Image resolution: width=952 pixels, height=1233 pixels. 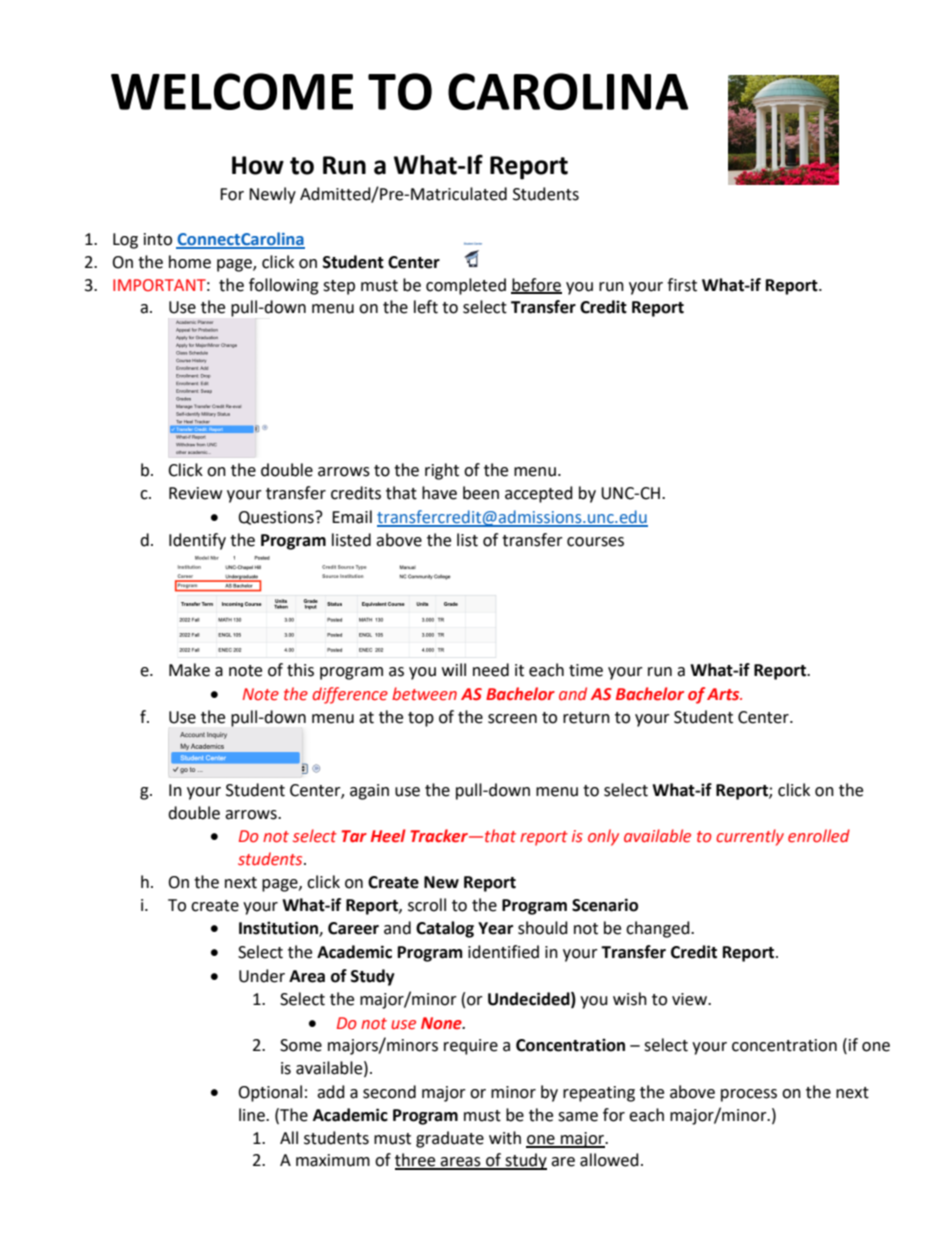 I want to click on WELCOME, so click(x=232, y=91).
